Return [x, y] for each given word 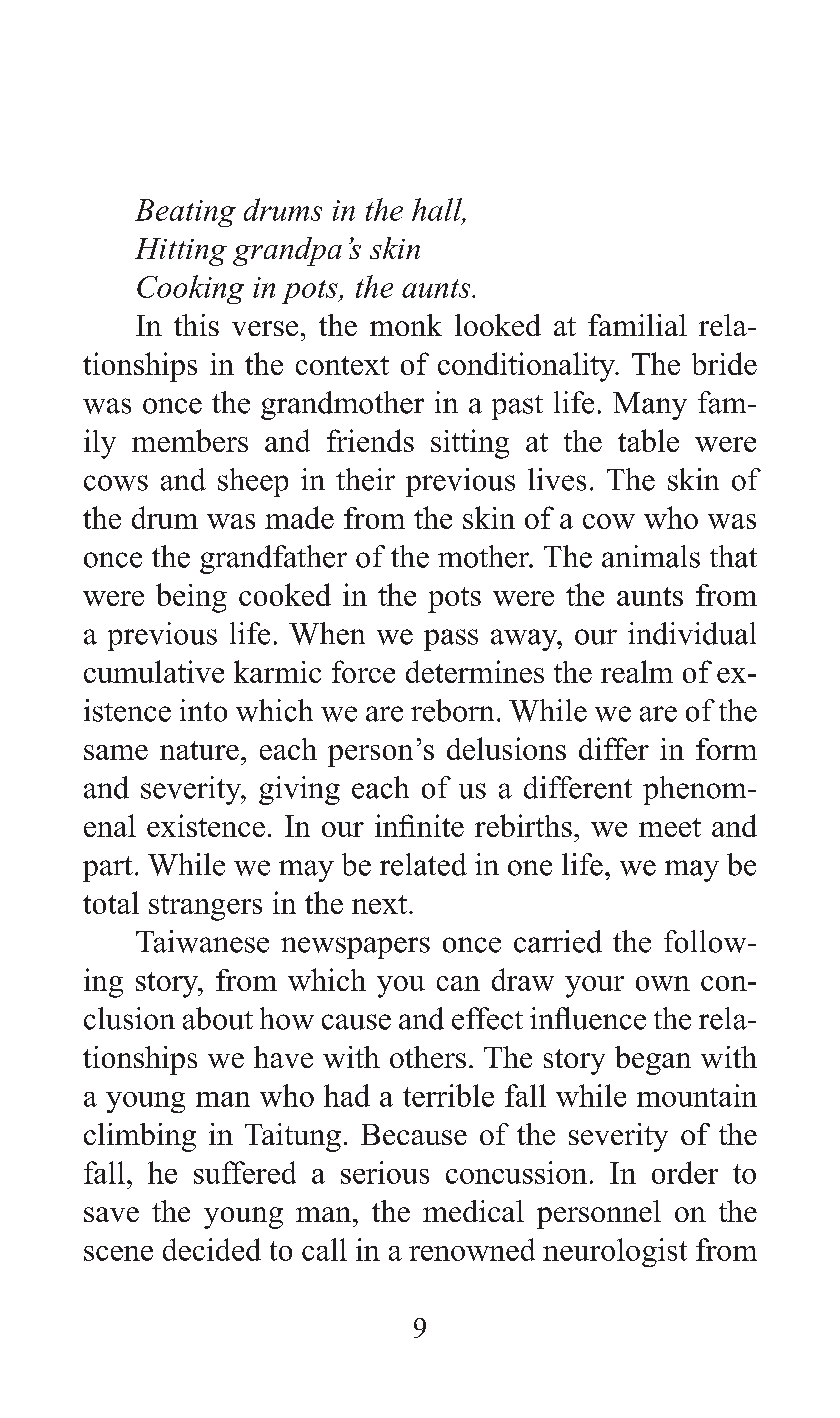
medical [473, 1211]
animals [651, 556]
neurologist [615, 1252]
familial [637, 325]
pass [451, 640]
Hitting [181, 252]
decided [212, 1249]
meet [670, 827]
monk [406, 325]
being [191, 598]
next [381, 904]
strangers [205, 908]
